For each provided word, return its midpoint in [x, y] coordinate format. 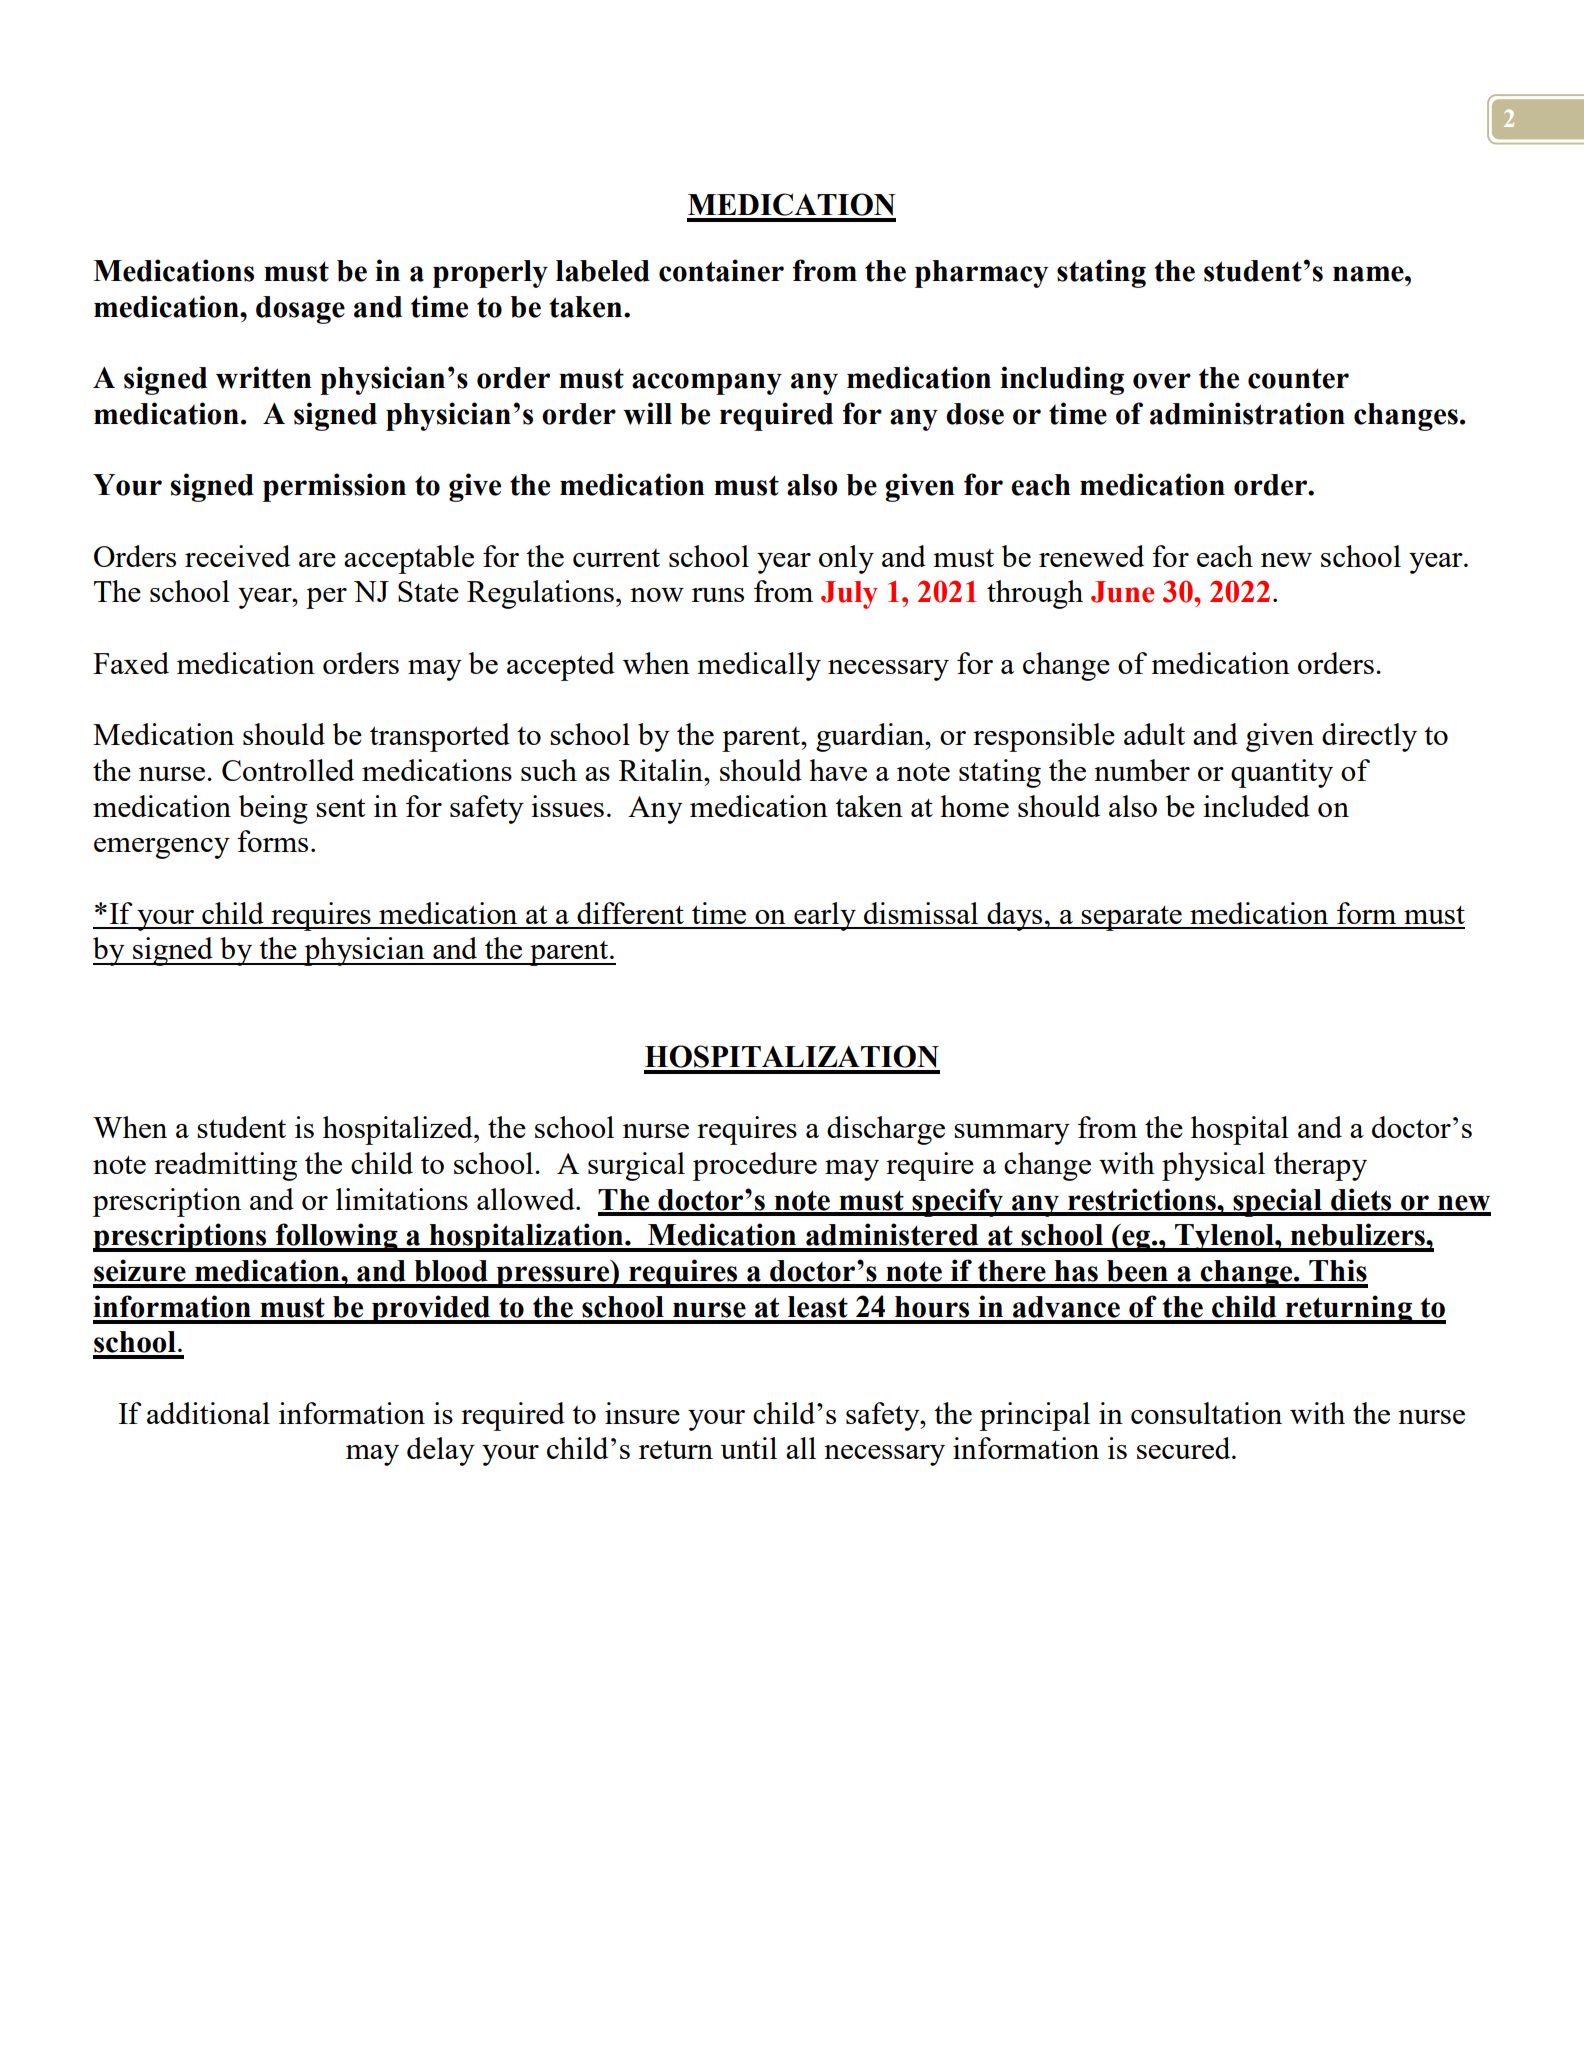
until [748, 1448]
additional [208, 1413]
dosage [300, 310]
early [825, 916]
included [1256, 806]
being [273, 809]
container [721, 270]
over [1162, 381]
